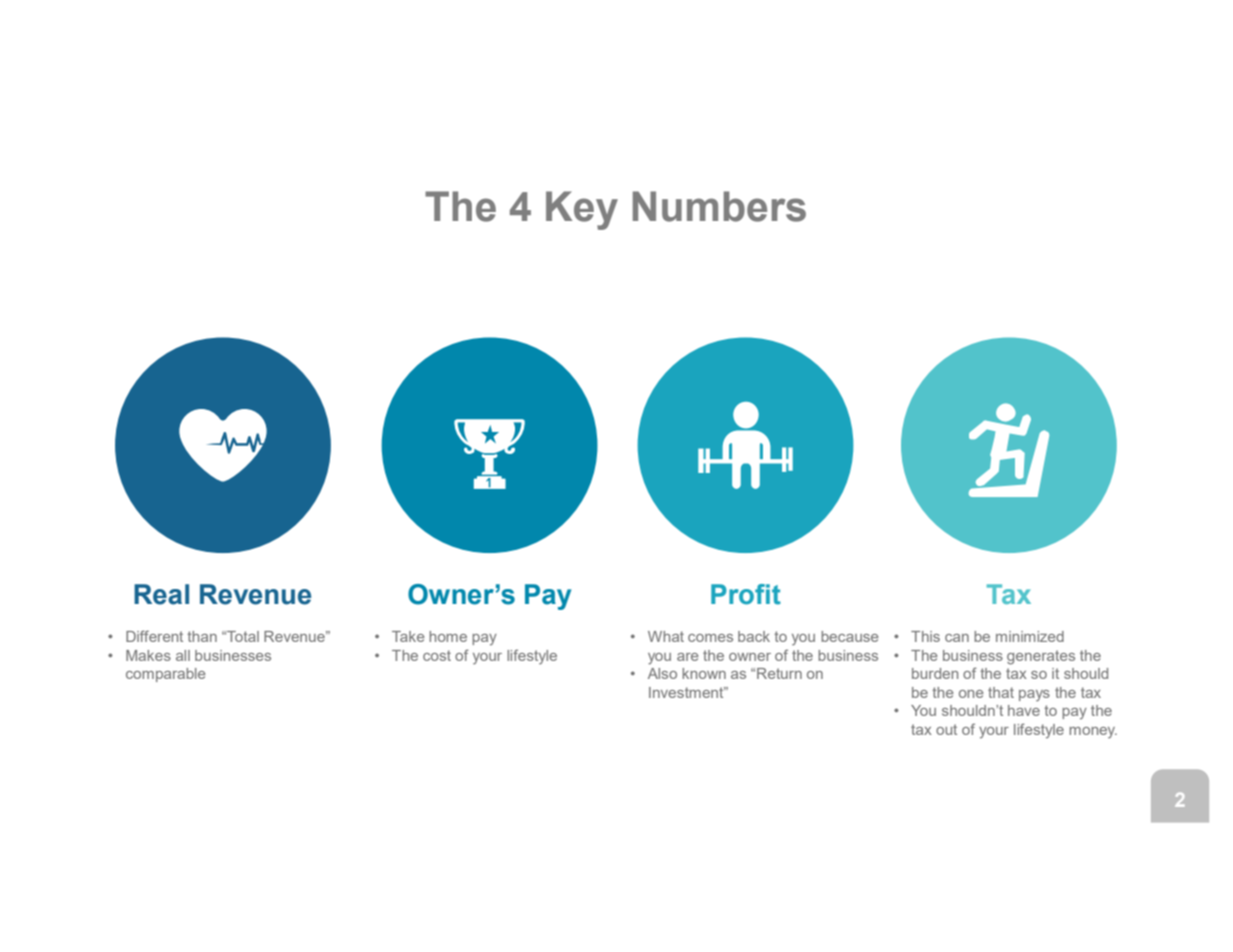  Describe the element at coordinates (1030, 636) in the document. I see `minimized` at that location.
